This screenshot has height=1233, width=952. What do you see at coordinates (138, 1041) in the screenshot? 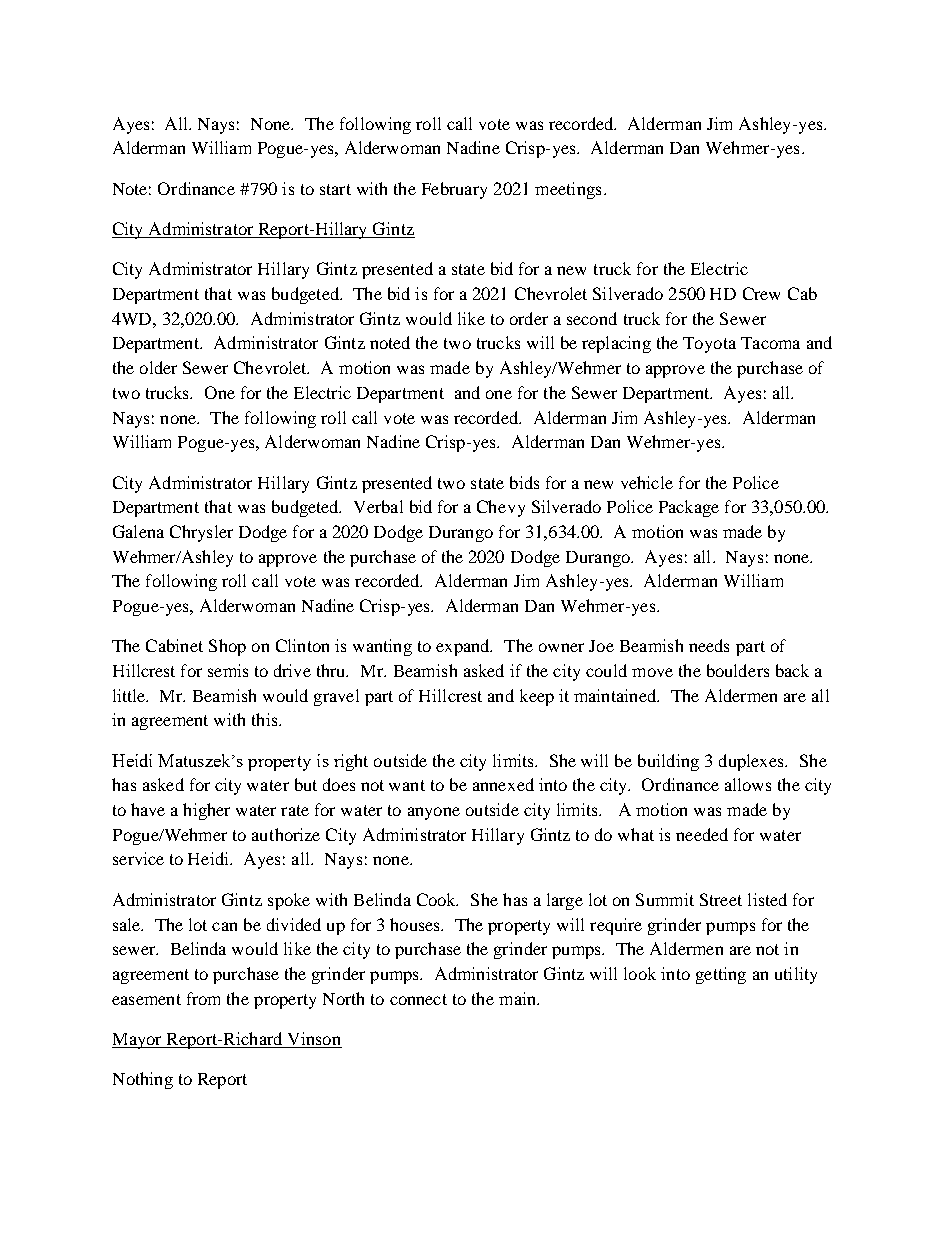
I see `Mayor` at bounding box center [138, 1041].
